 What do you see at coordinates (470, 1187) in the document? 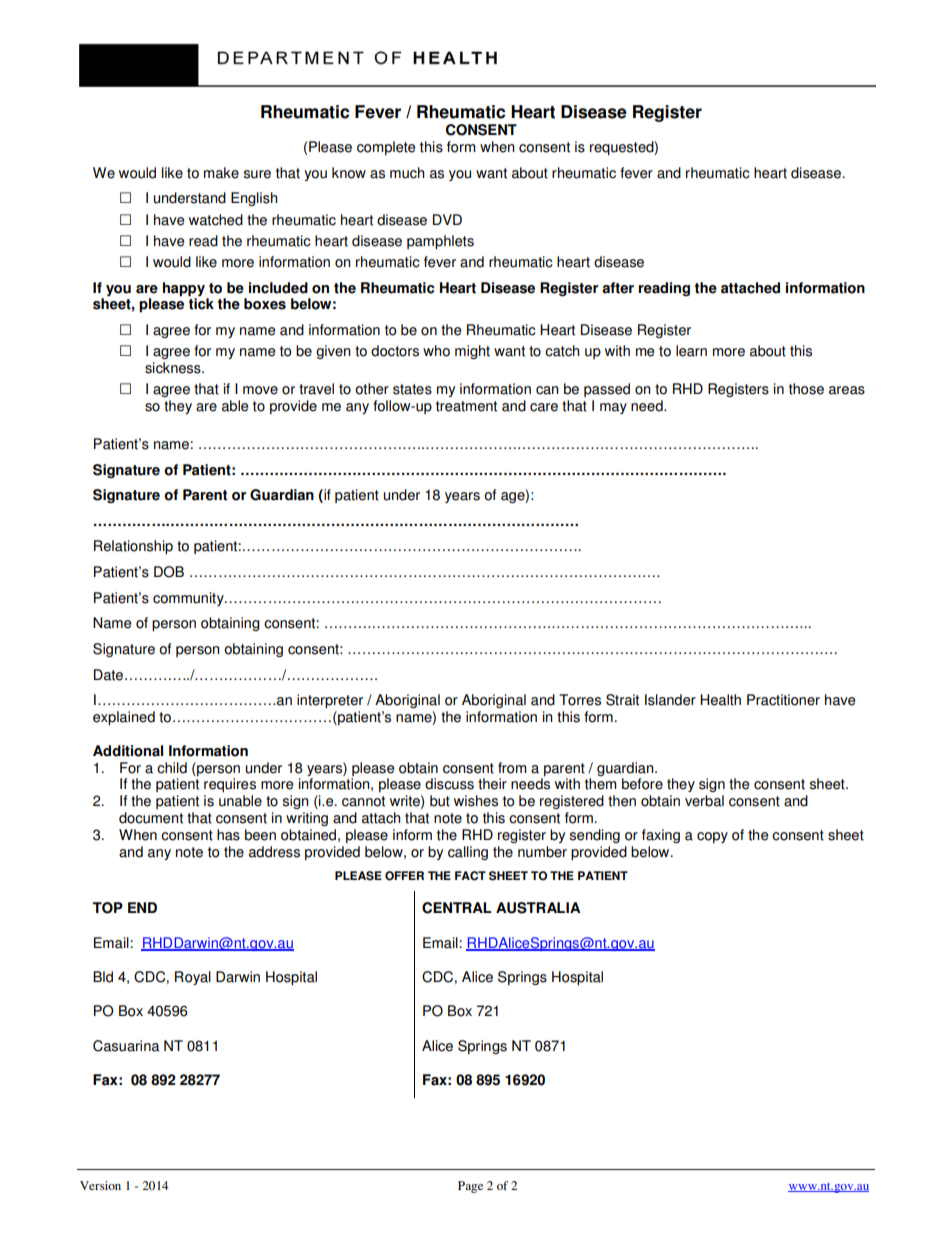
I see `Page` at bounding box center [470, 1187].
